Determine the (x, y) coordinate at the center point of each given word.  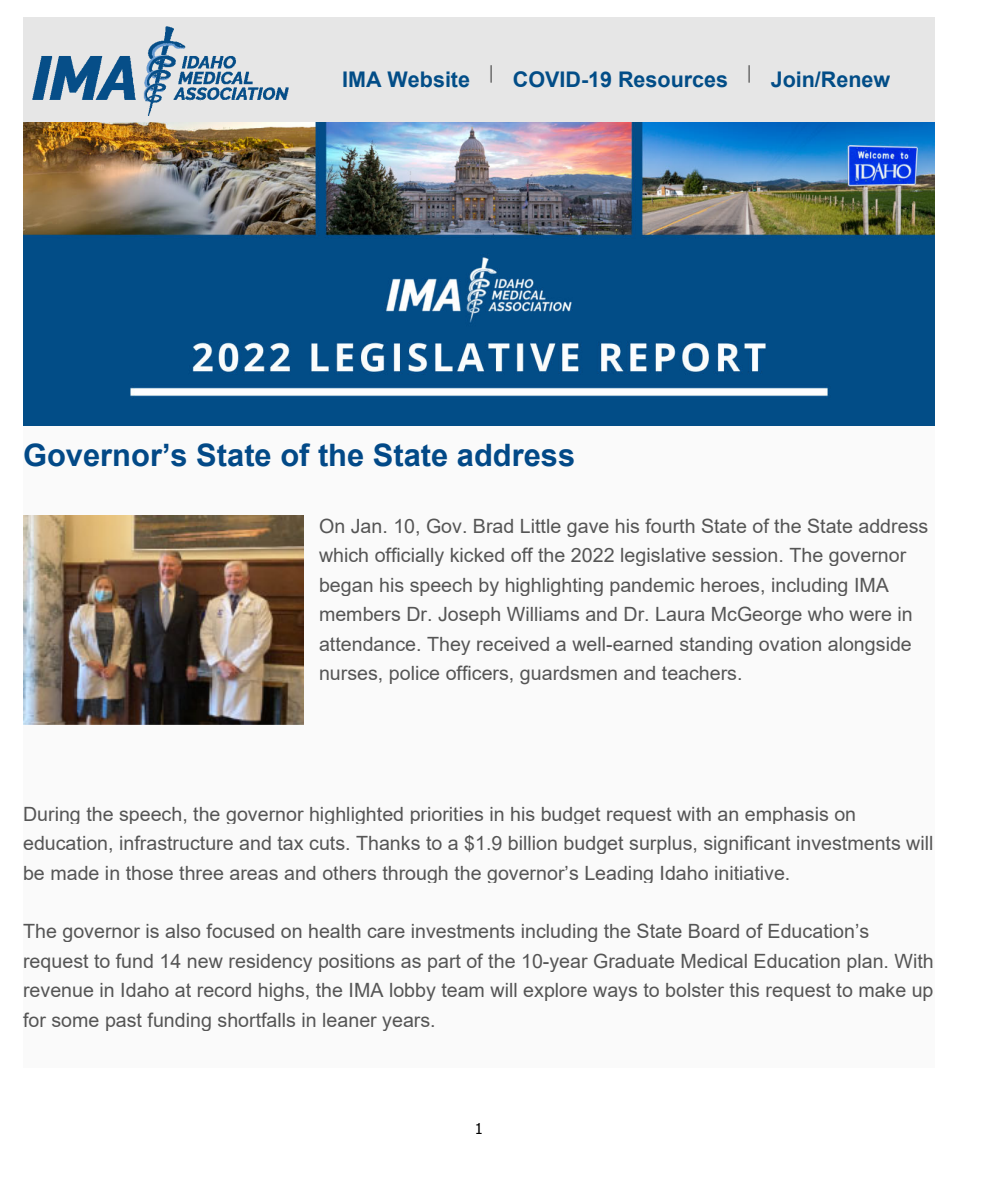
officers (478, 674)
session (744, 555)
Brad (493, 526)
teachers (700, 673)
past (124, 1022)
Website (428, 79)
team (462, 990)
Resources (673, 79)
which (343, 555)
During (52, 815)
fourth (670, 525)
